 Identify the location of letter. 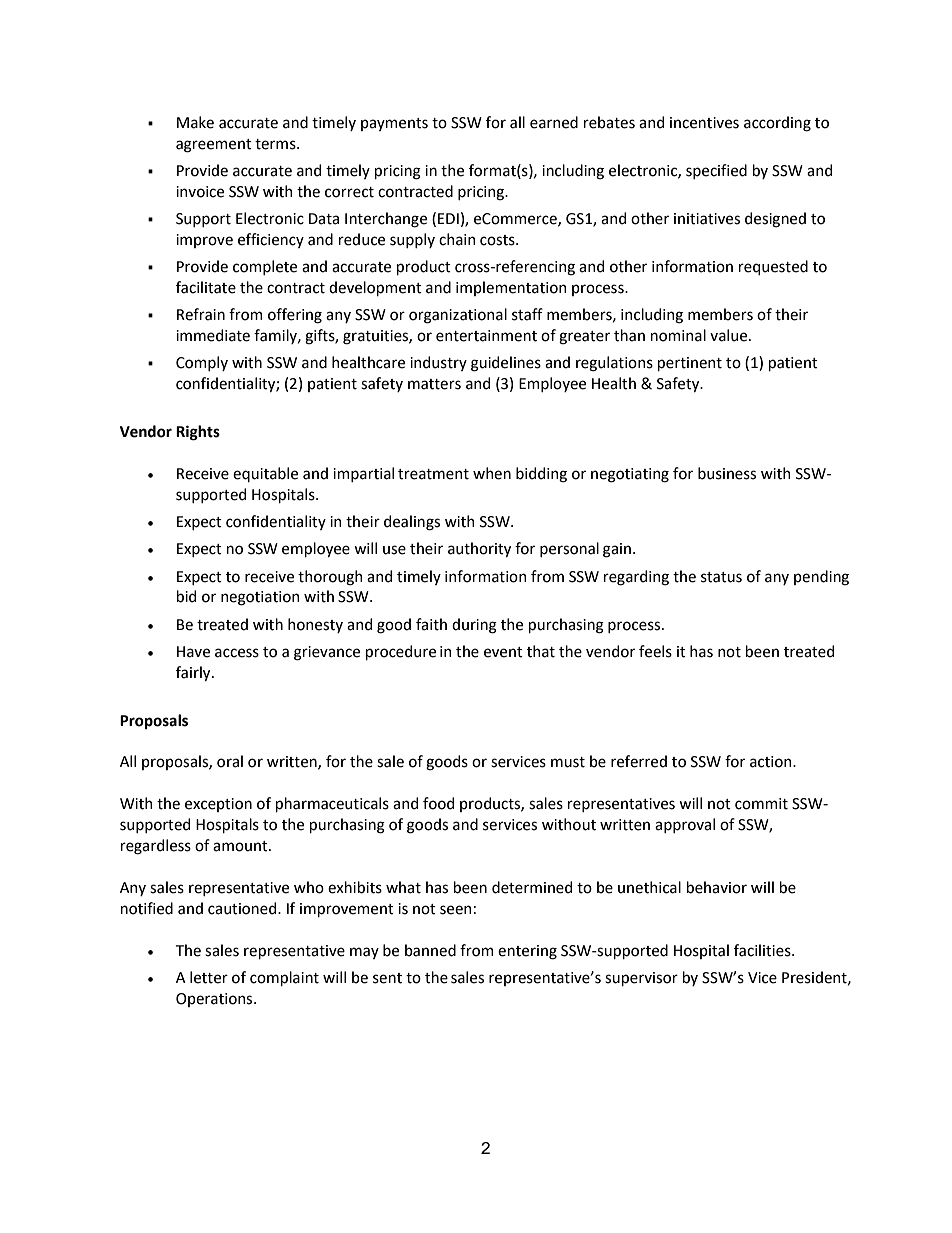
(209, 977).
